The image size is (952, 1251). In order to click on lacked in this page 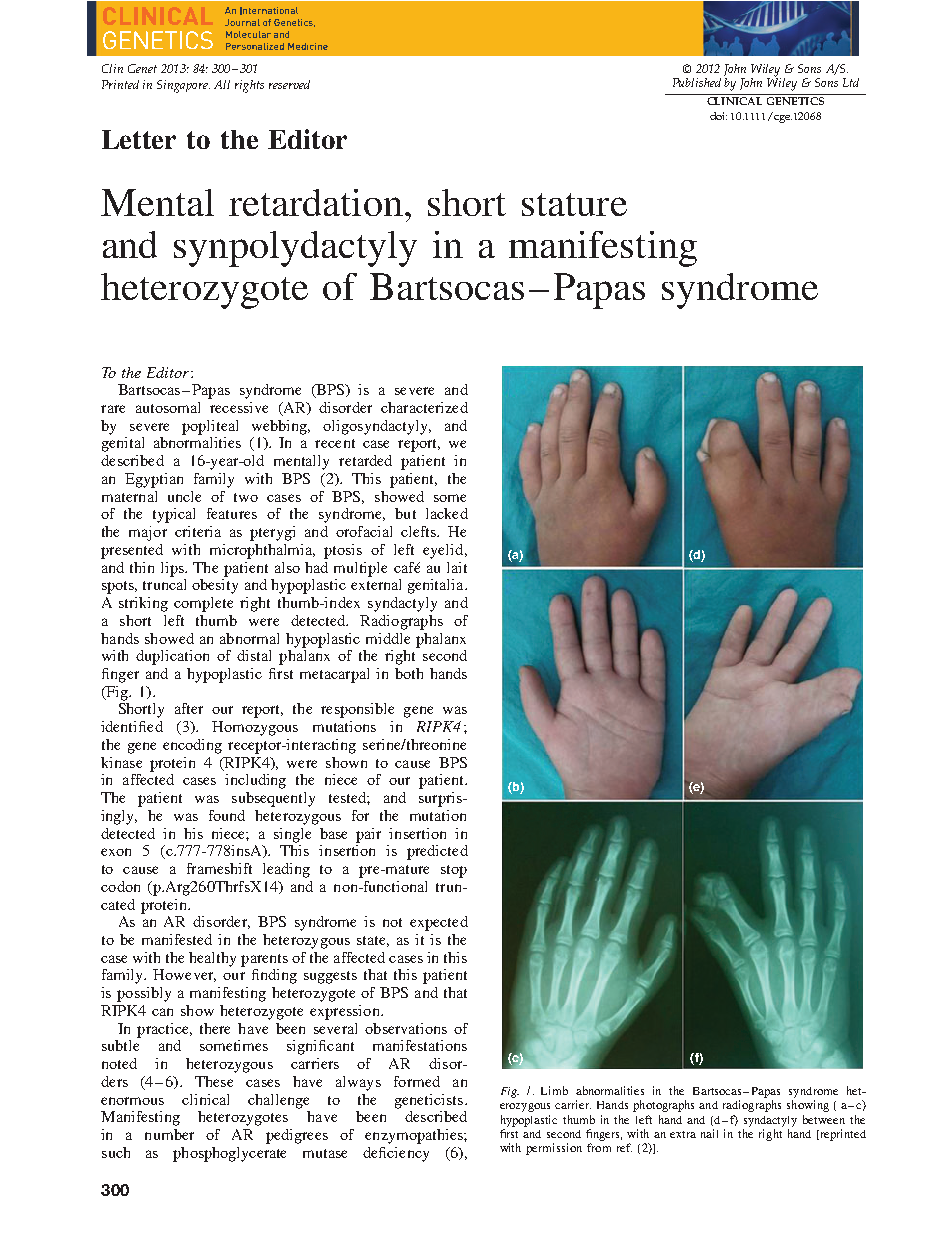, I will do `click(447, 513)`.
